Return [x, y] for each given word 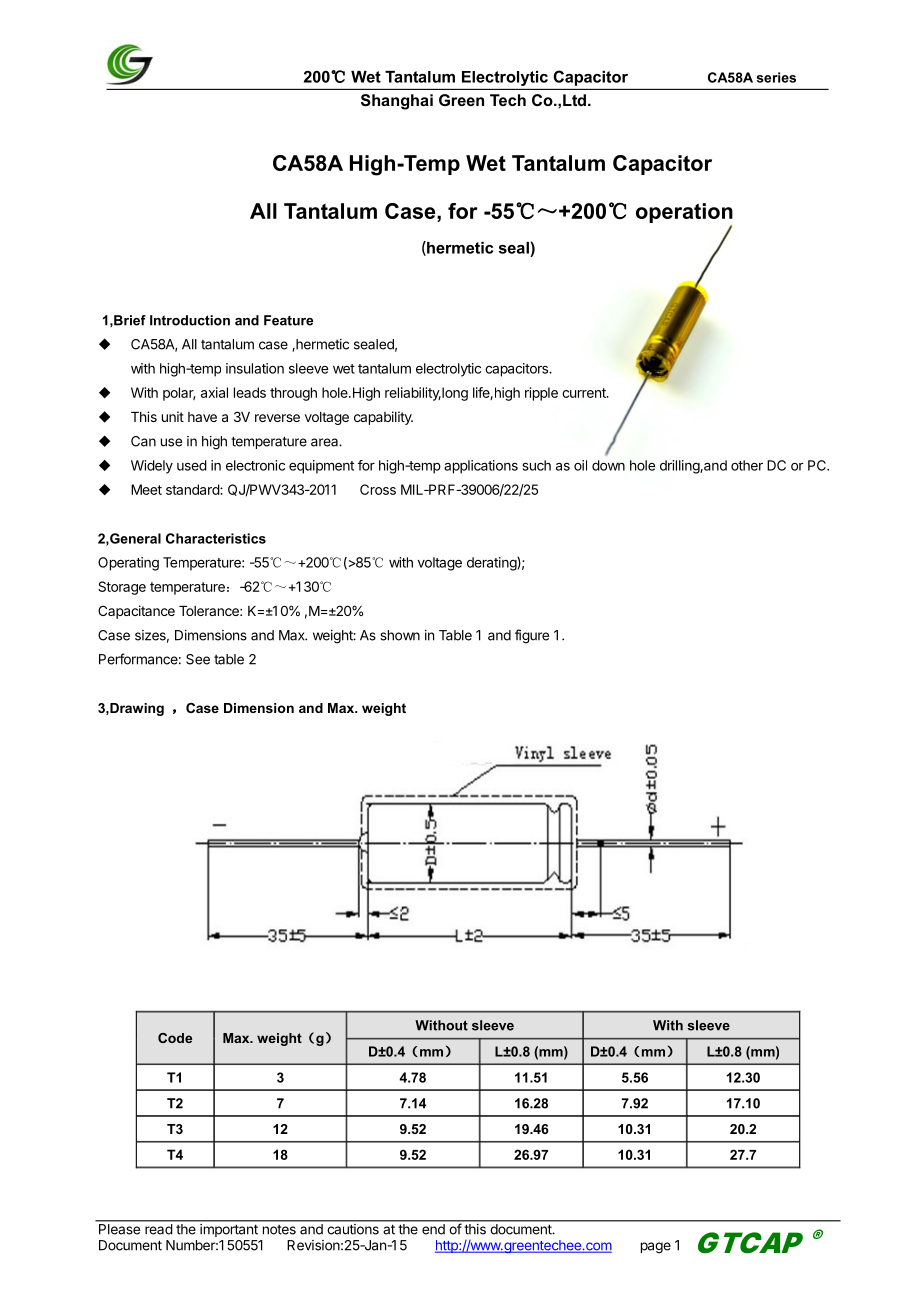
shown [400, 635]
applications [481, 467]
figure [532, 636]
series [776, 77]
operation [684, 214]
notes [279, 1230]
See [198, 659]
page [656, 1248]
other [747, 465]
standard [193, 489]
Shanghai [397, 102]
